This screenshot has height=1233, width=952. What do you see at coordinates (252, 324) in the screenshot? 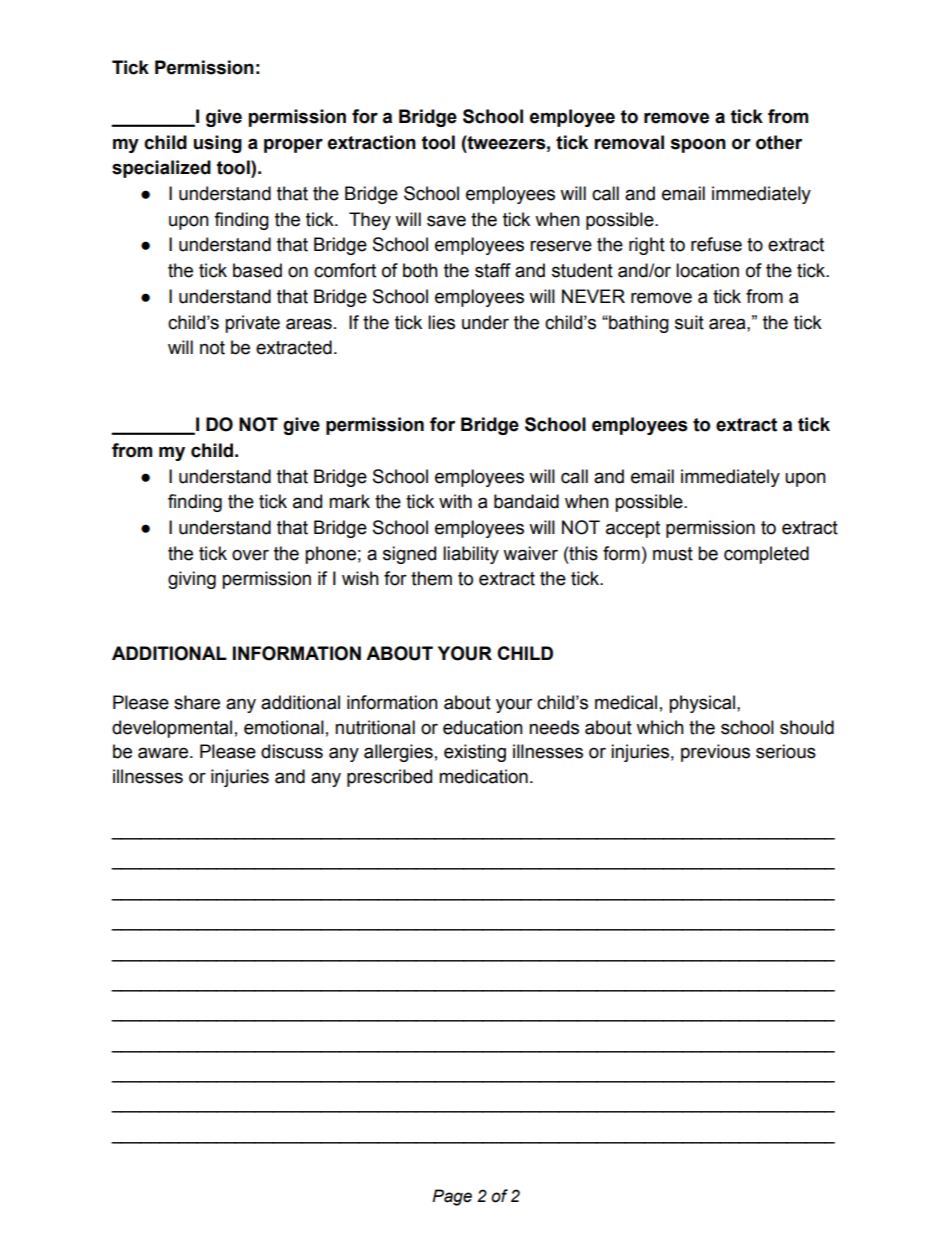
I see `private` at bounding box center [252, 324].
